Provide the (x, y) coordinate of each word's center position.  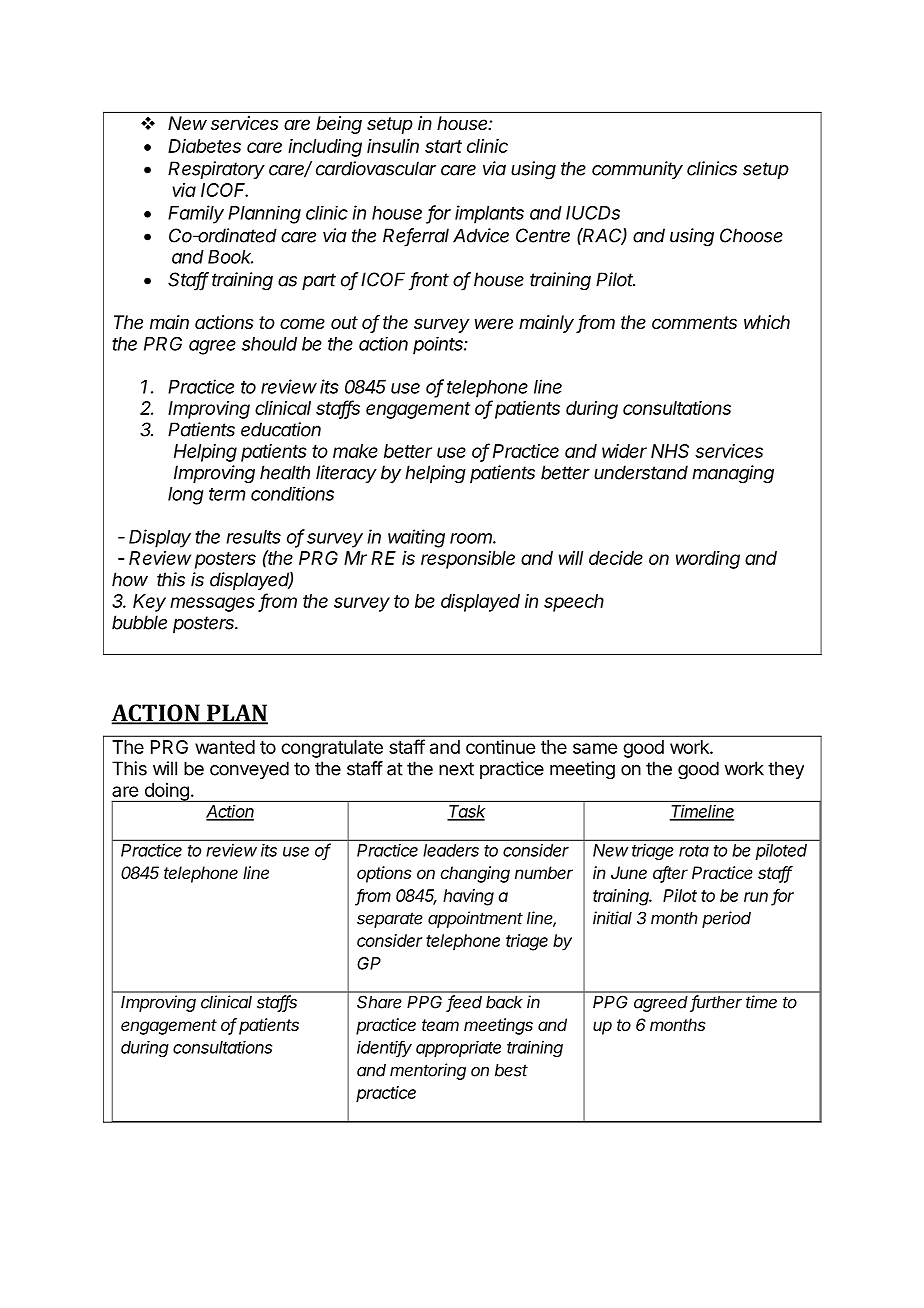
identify (384, 1049)
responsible (468, 560)
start (443, 146)
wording (708, 560)
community (637, 170)
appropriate (458, 1049)
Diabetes (204, 146)
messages (212, 604)
